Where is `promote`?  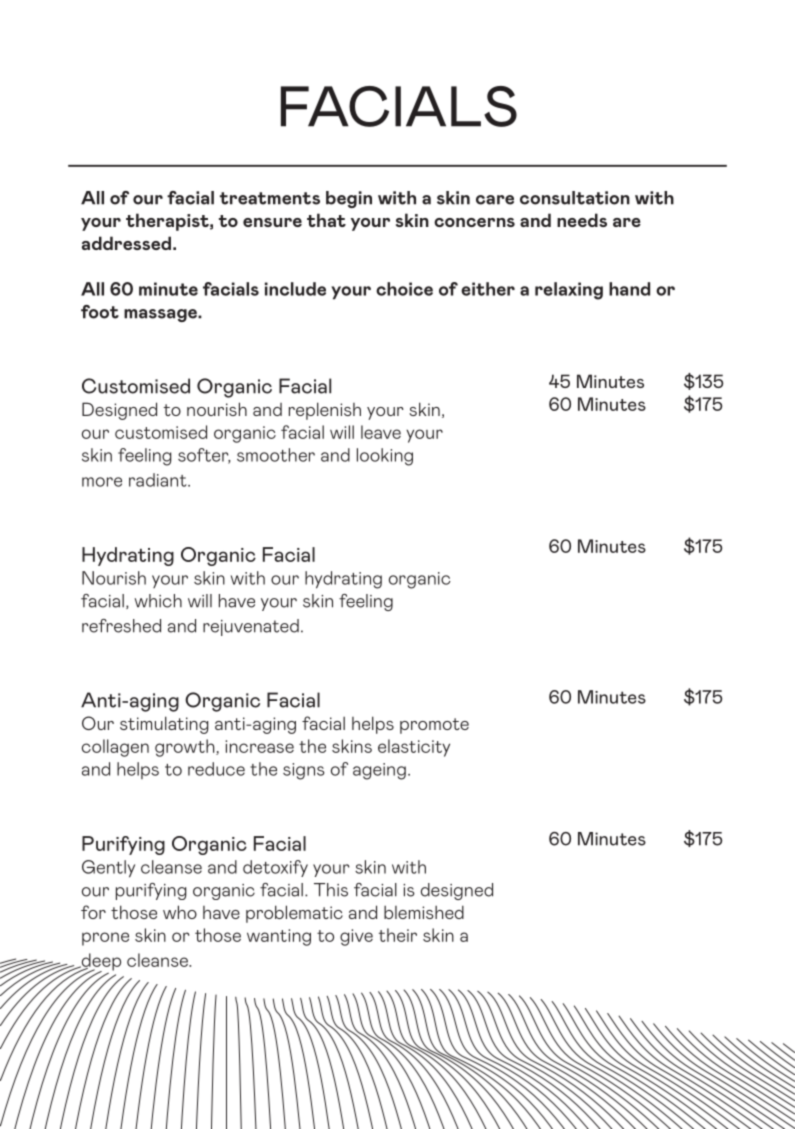 promote is located at coordinates (434, 726).
